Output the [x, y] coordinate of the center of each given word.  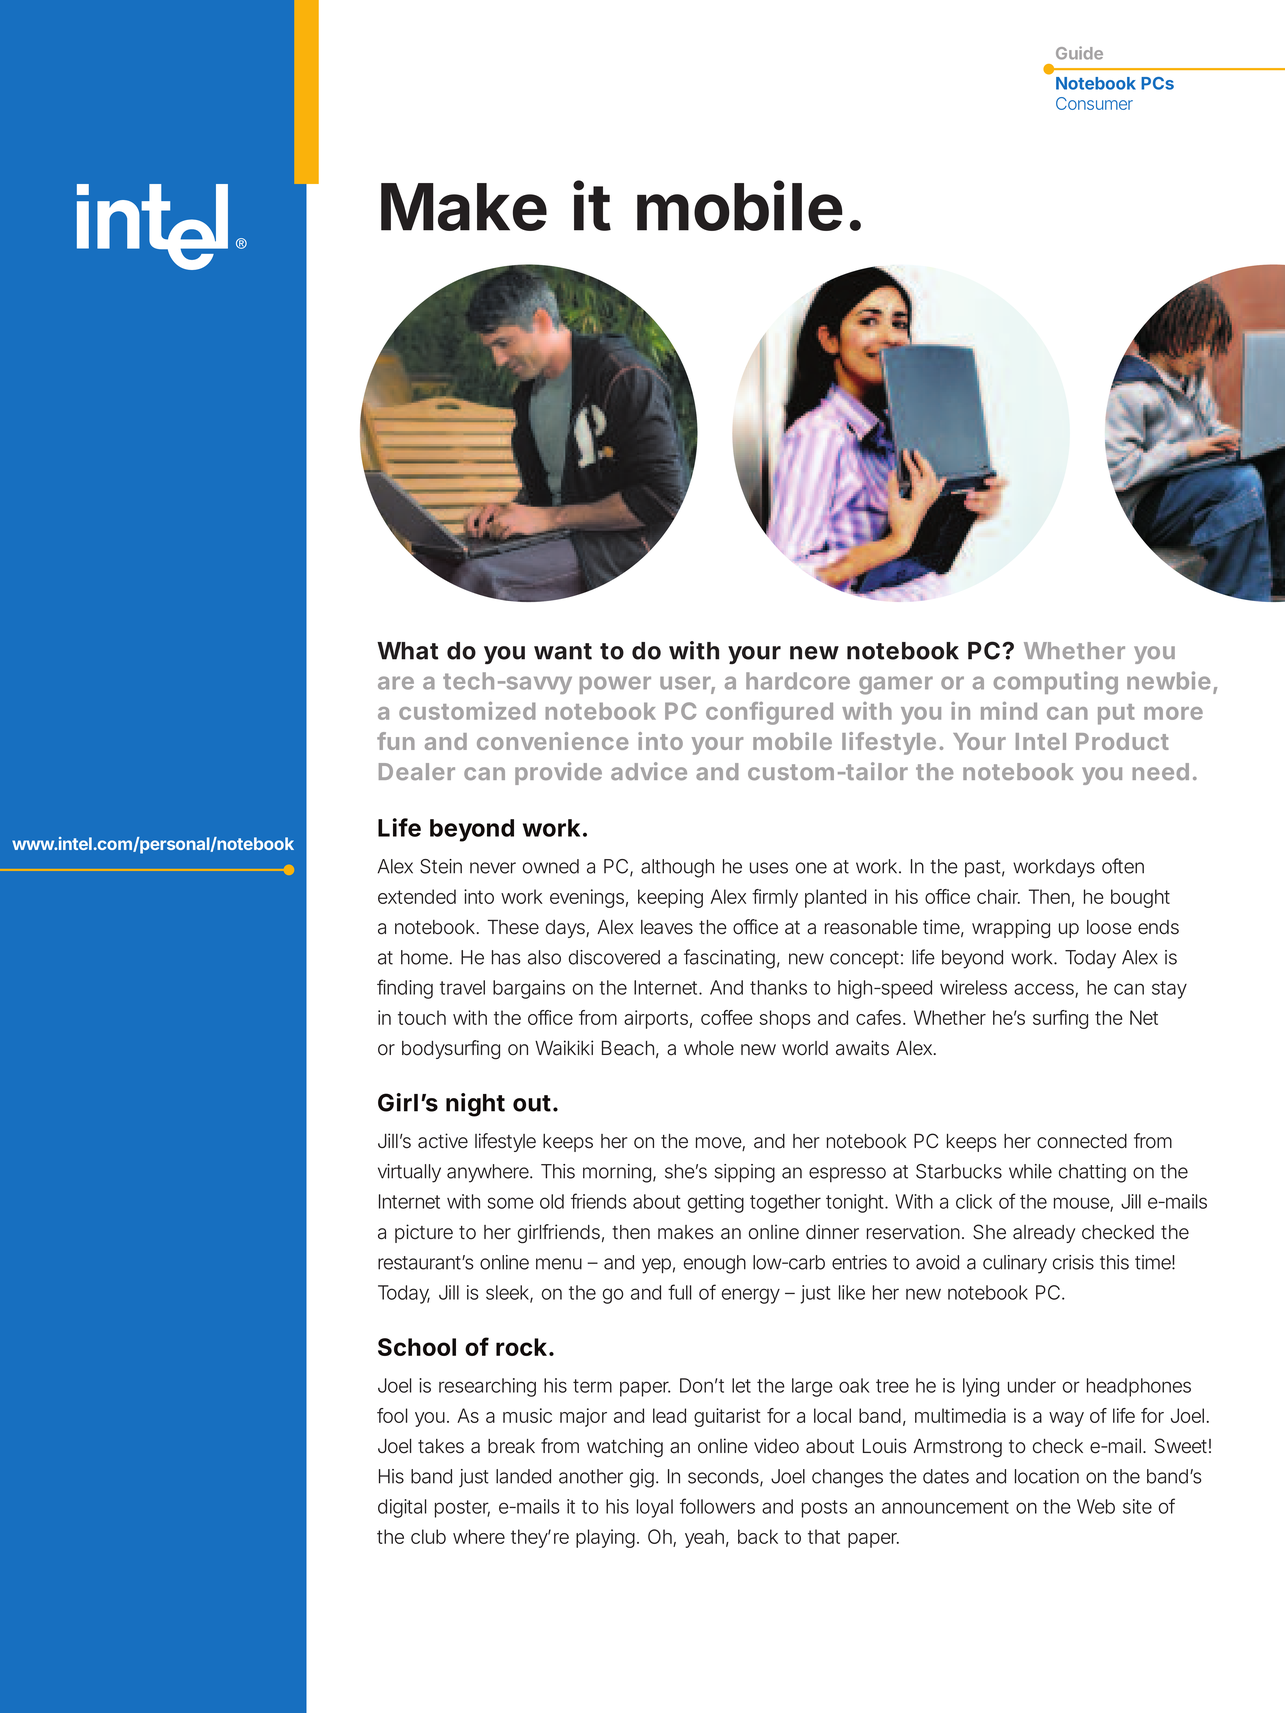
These [513, 927]
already [1044, 1234]
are [396, 683]
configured [769, 713]
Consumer [1094, 103]
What [407, 651]
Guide [1079, 53]
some [510, 1203]
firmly [775, 898]
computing [1056, 683]
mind [1009, 711]
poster [462, 1509]
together [785, 1203]
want [563, 651]
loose [1109, 927]
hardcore [798, 681]
